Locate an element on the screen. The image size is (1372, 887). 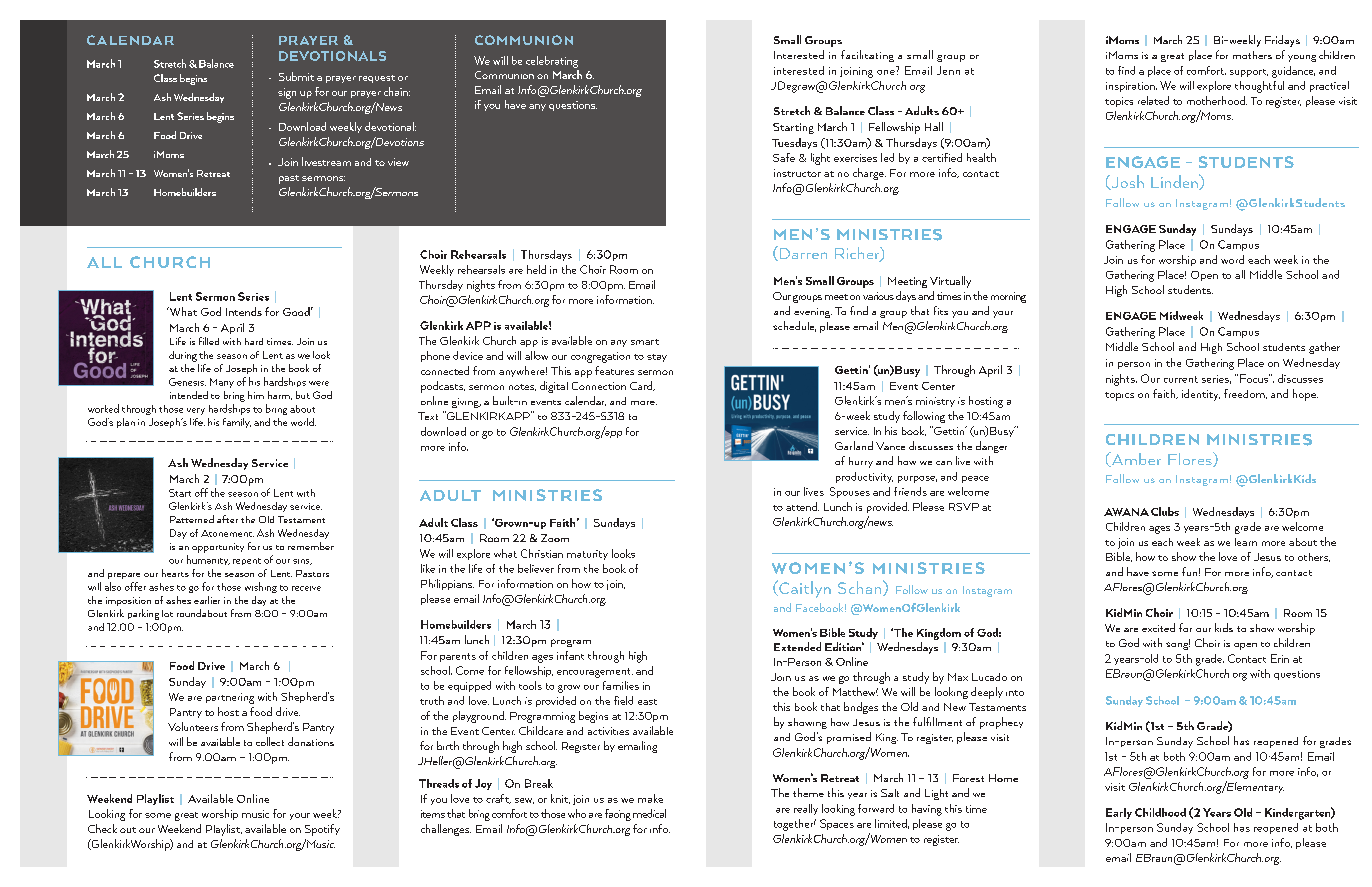
medical is located at coordinates (649, 813).
